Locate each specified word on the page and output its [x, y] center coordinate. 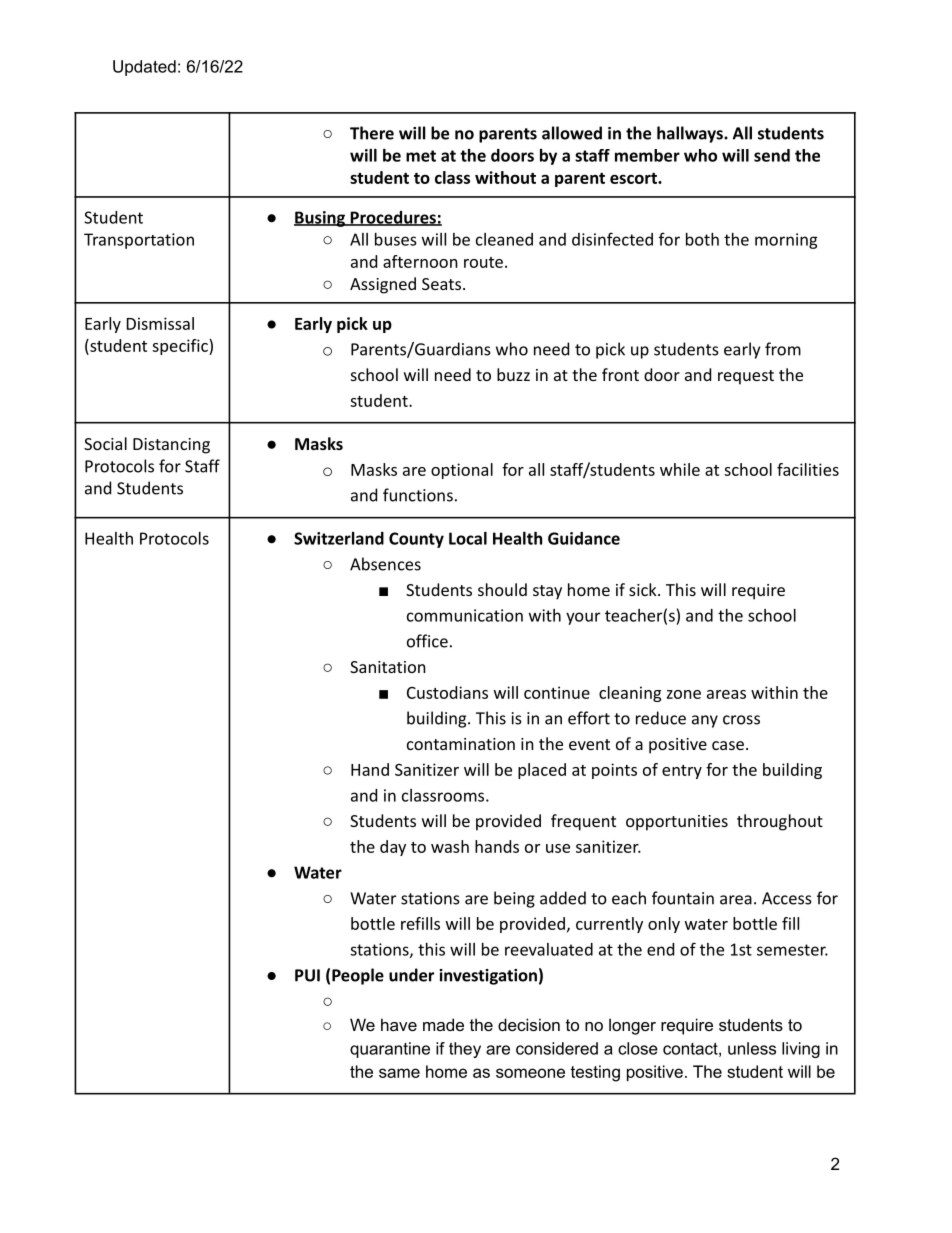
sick [644, 589]
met [421, 156]
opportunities [677, 823]
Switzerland [339, 538]
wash [450, 846]
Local [468, 538]
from [783, 349]
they [465, 1050]
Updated [144, 68]
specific [181, 347]
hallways [691, 134]
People [358, 976]
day [393, 848]
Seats [441, 284]
